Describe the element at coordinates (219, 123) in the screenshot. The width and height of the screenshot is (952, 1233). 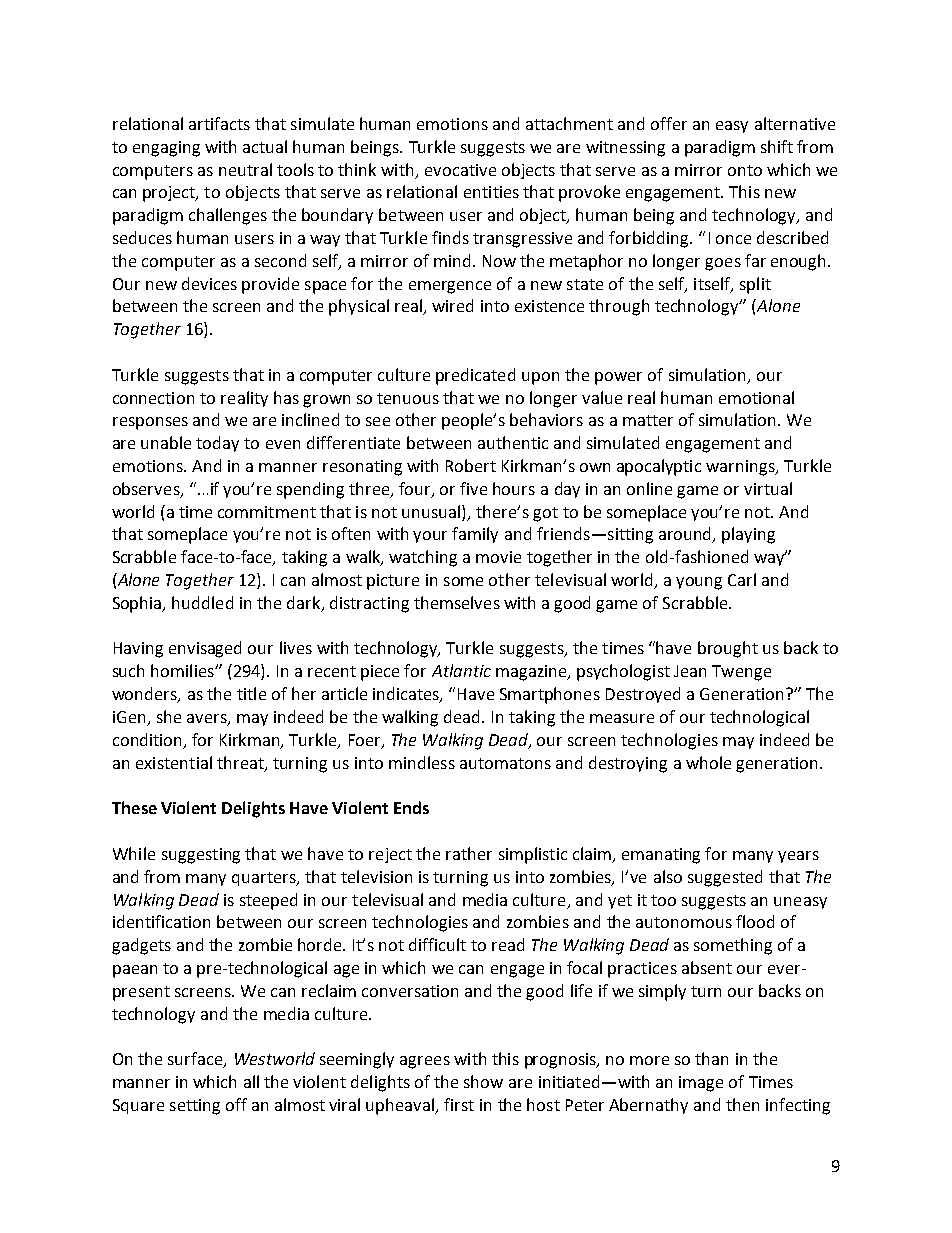
I see `artifacts` at that location.
